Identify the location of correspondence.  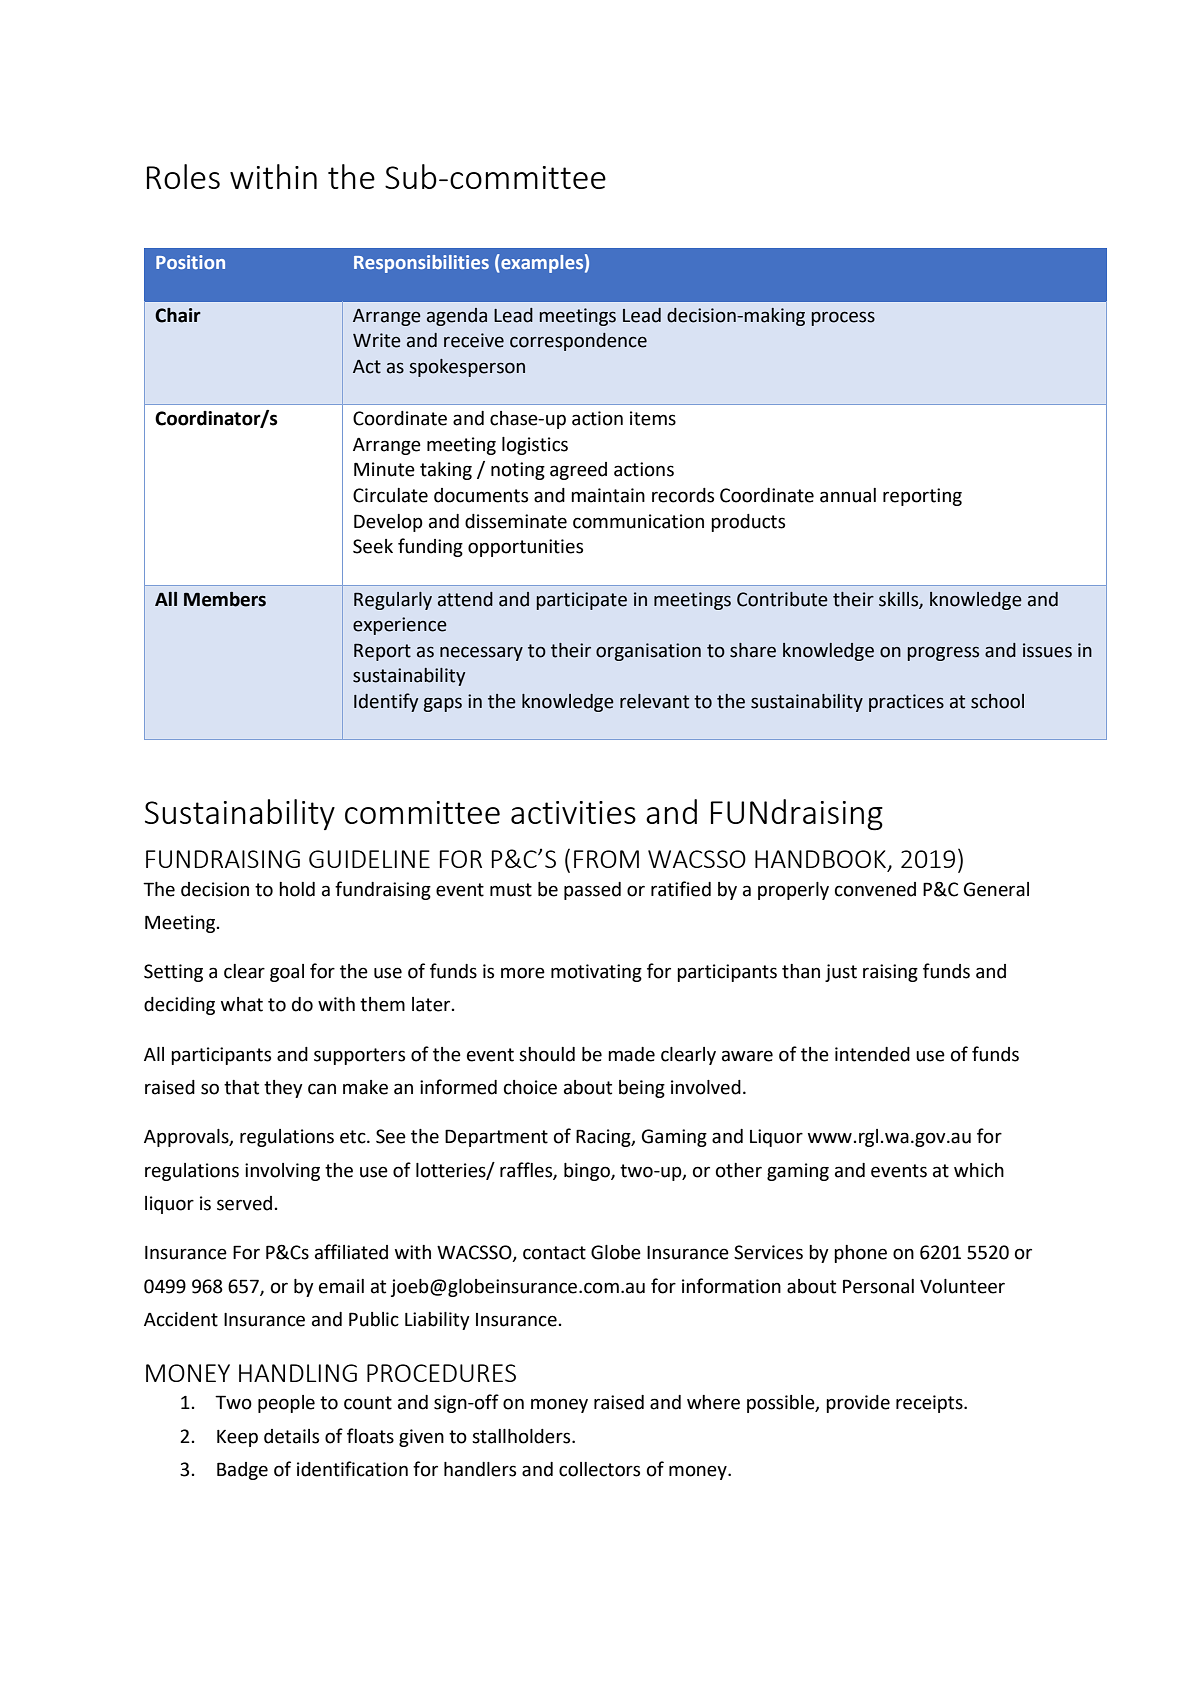
(578, 342).
